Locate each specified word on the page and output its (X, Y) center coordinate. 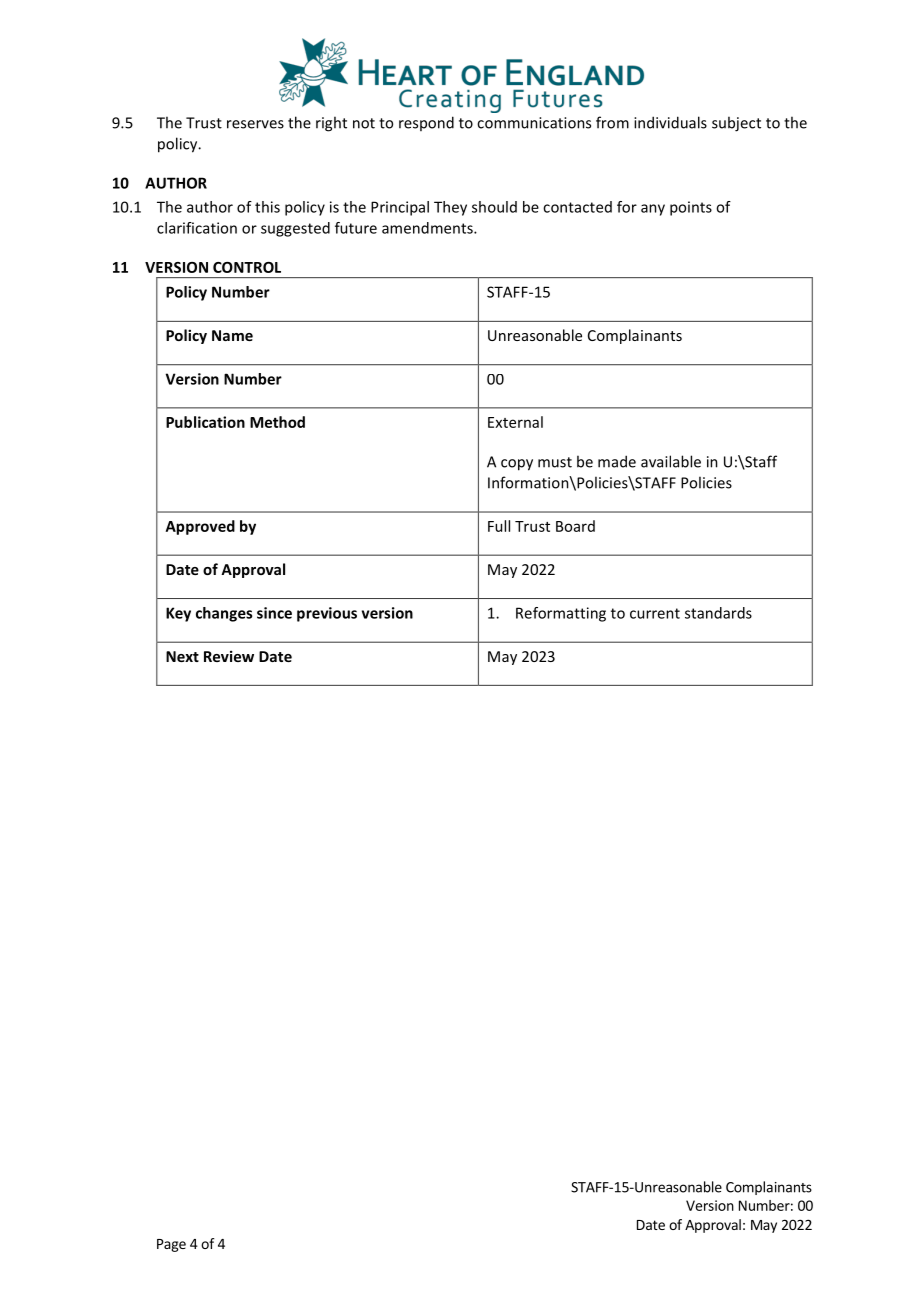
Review (229, 656)
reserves (255, 124)
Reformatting (561, 614)
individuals (670, 122)
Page (171, 1245)
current (655, 613)
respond (426, 123)
